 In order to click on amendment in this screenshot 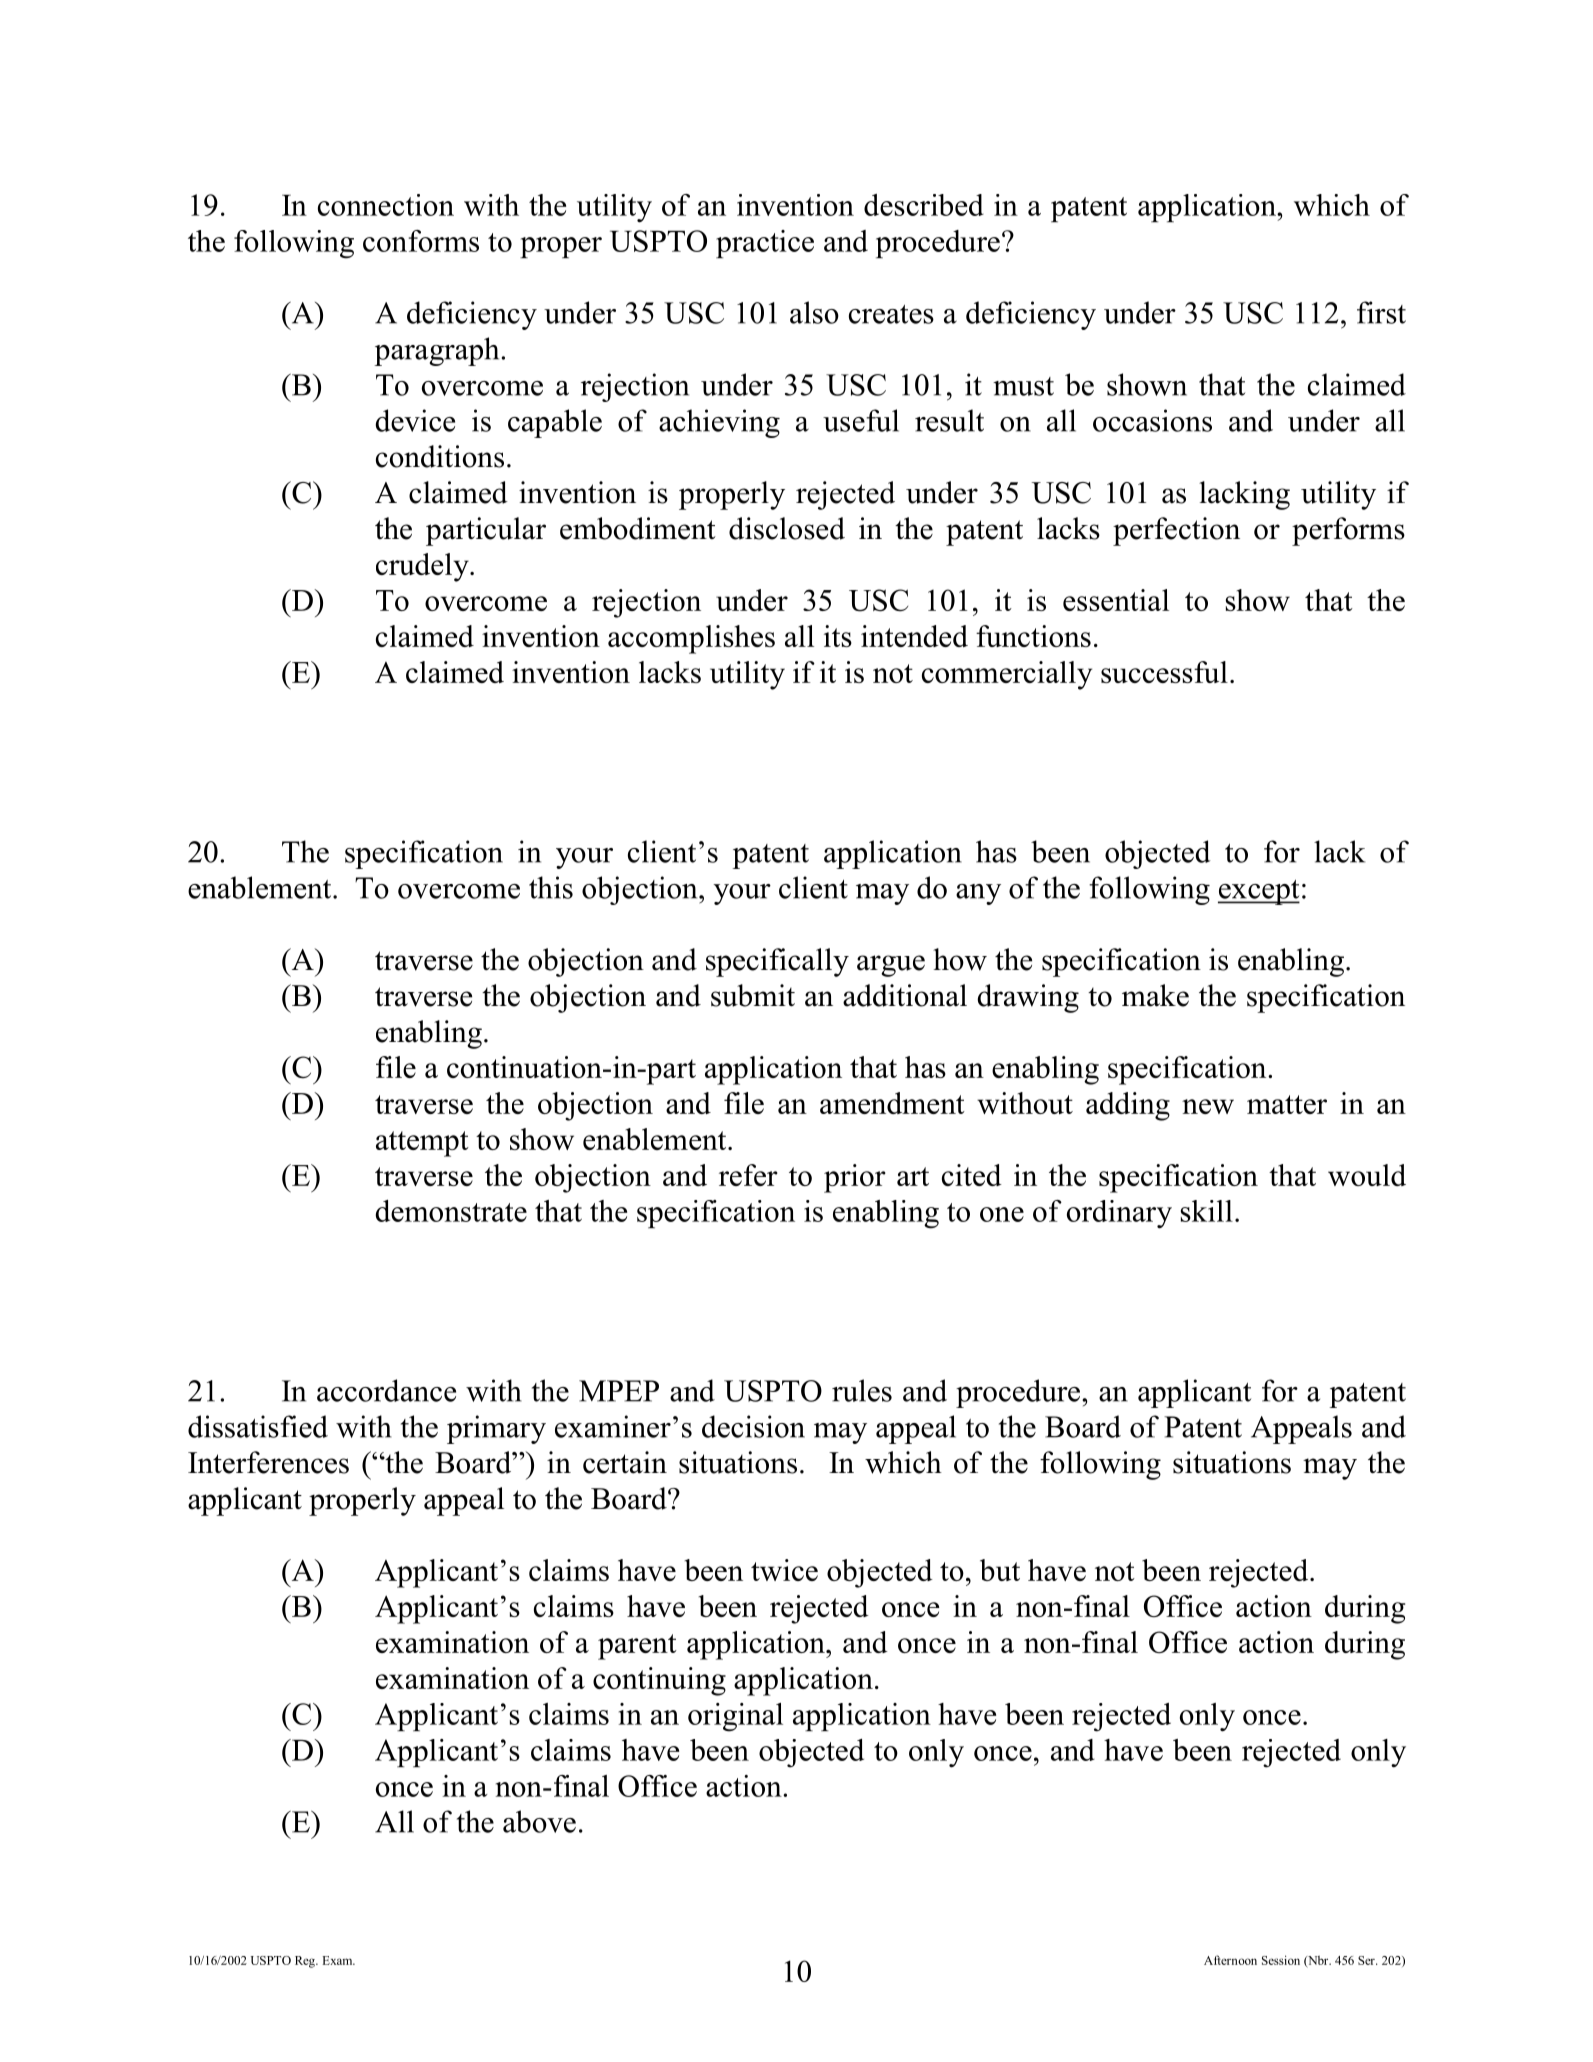, I will do `click(892, 1103)`.
